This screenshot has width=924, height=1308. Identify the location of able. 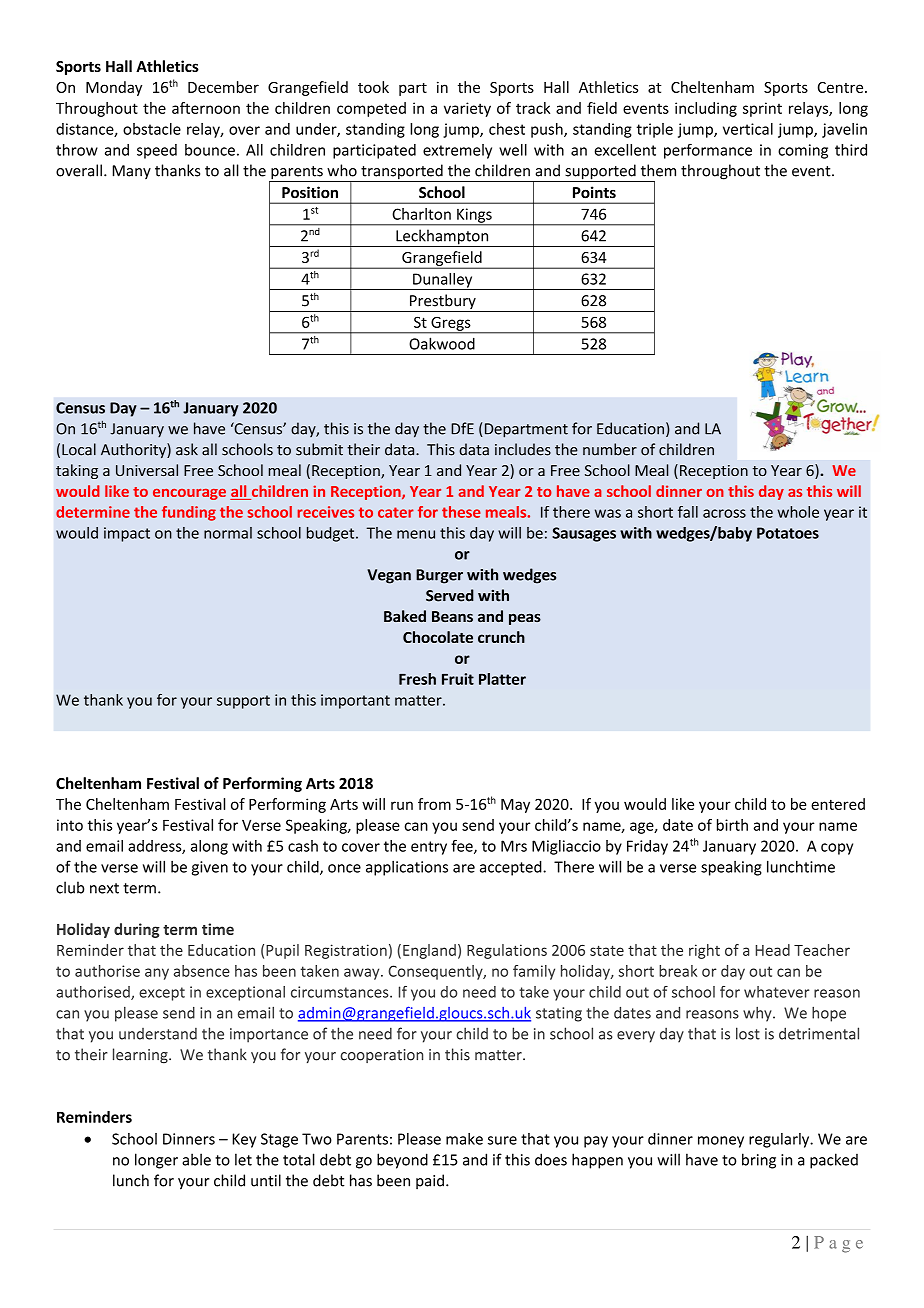
(196, 1159).
